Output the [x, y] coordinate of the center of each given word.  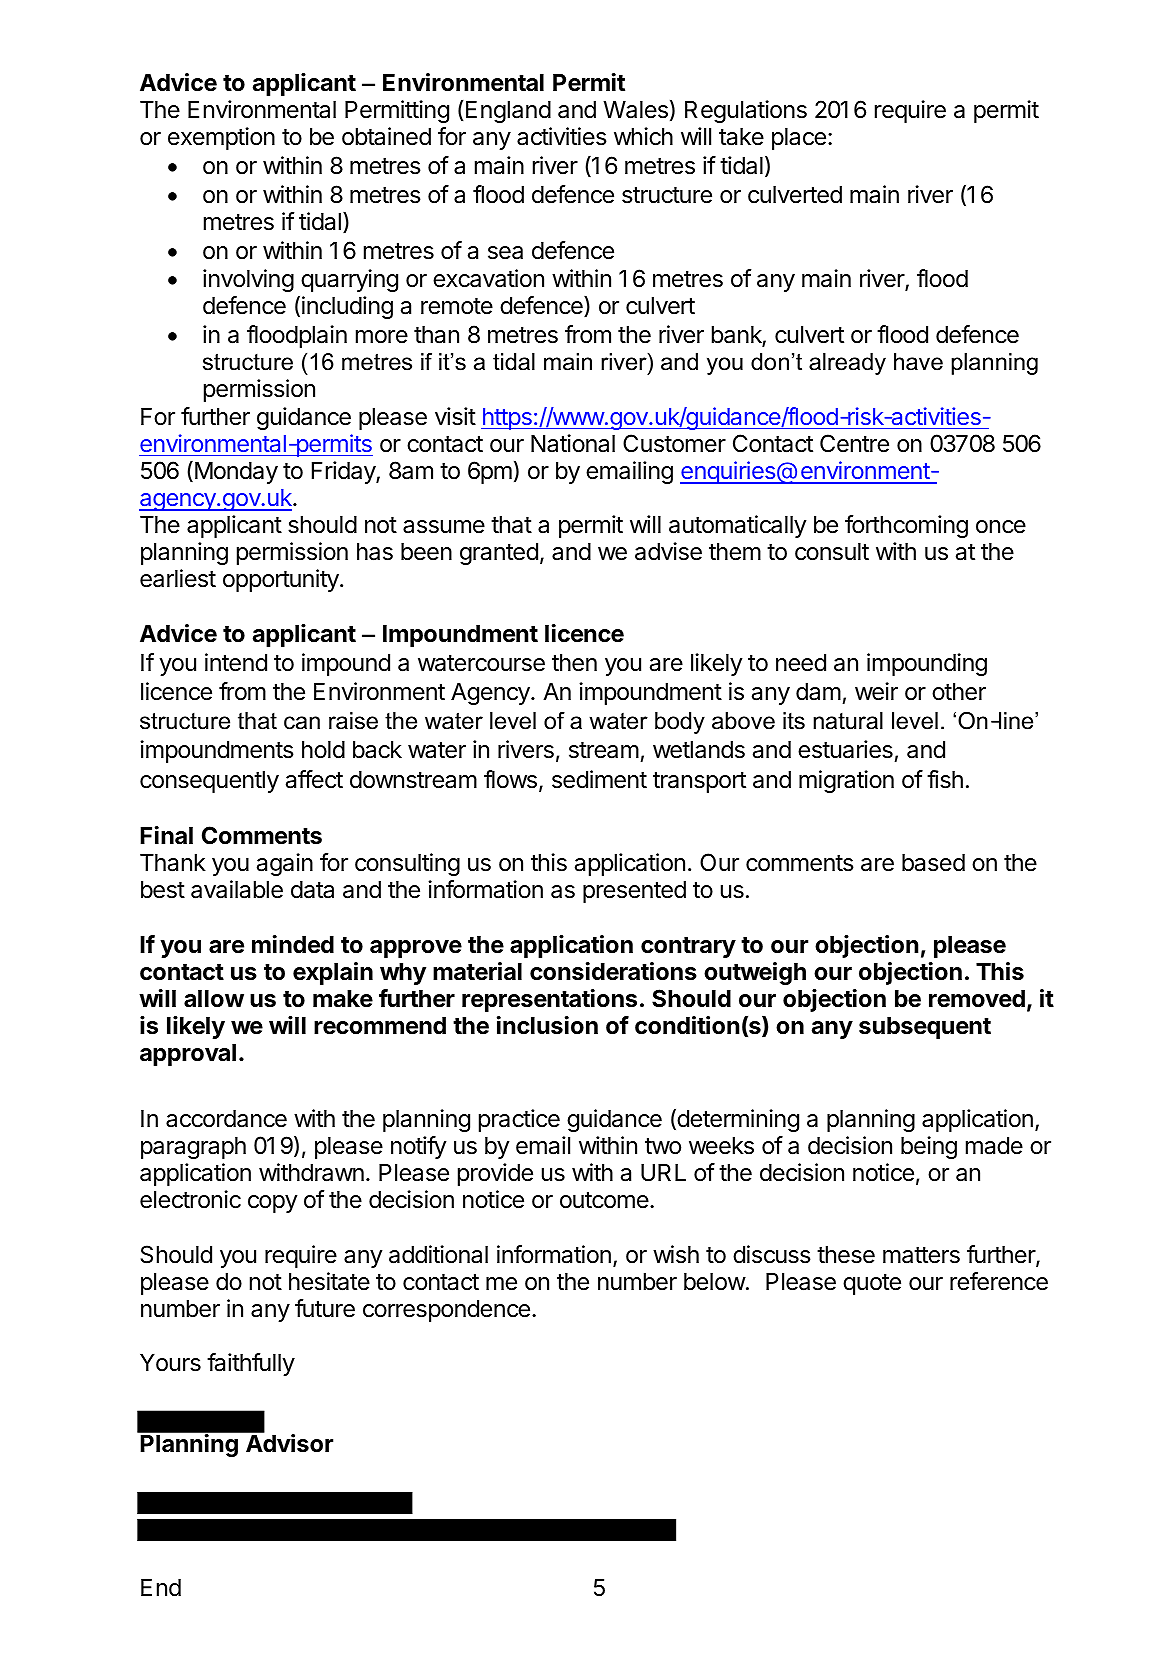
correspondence [446, 1311]
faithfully [251, 1364]
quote [872, 1284]
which [643, 136]
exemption [221, 138]
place [799, 139]
